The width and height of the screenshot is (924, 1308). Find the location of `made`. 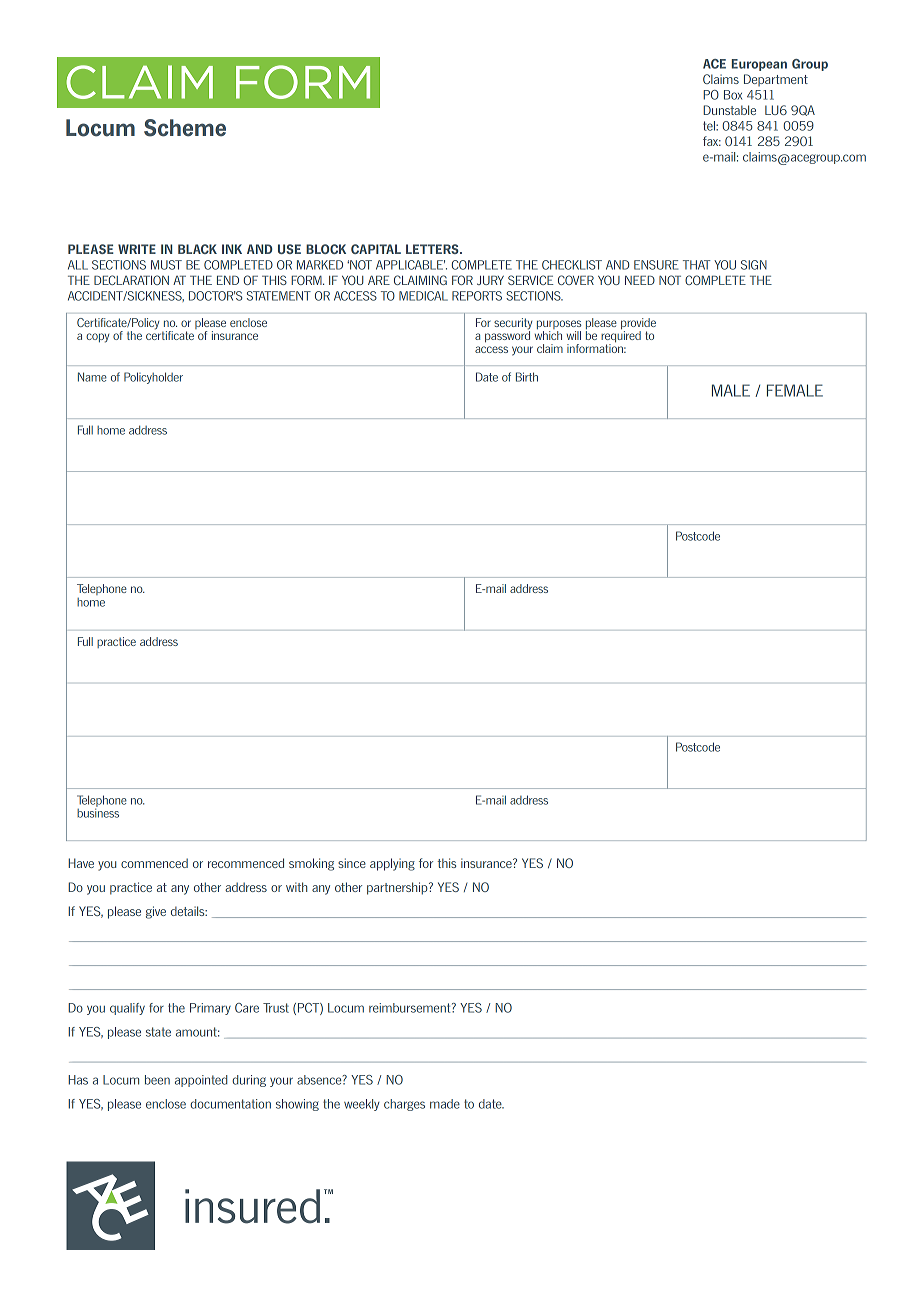

made is located at coordinates (445, 1104).
